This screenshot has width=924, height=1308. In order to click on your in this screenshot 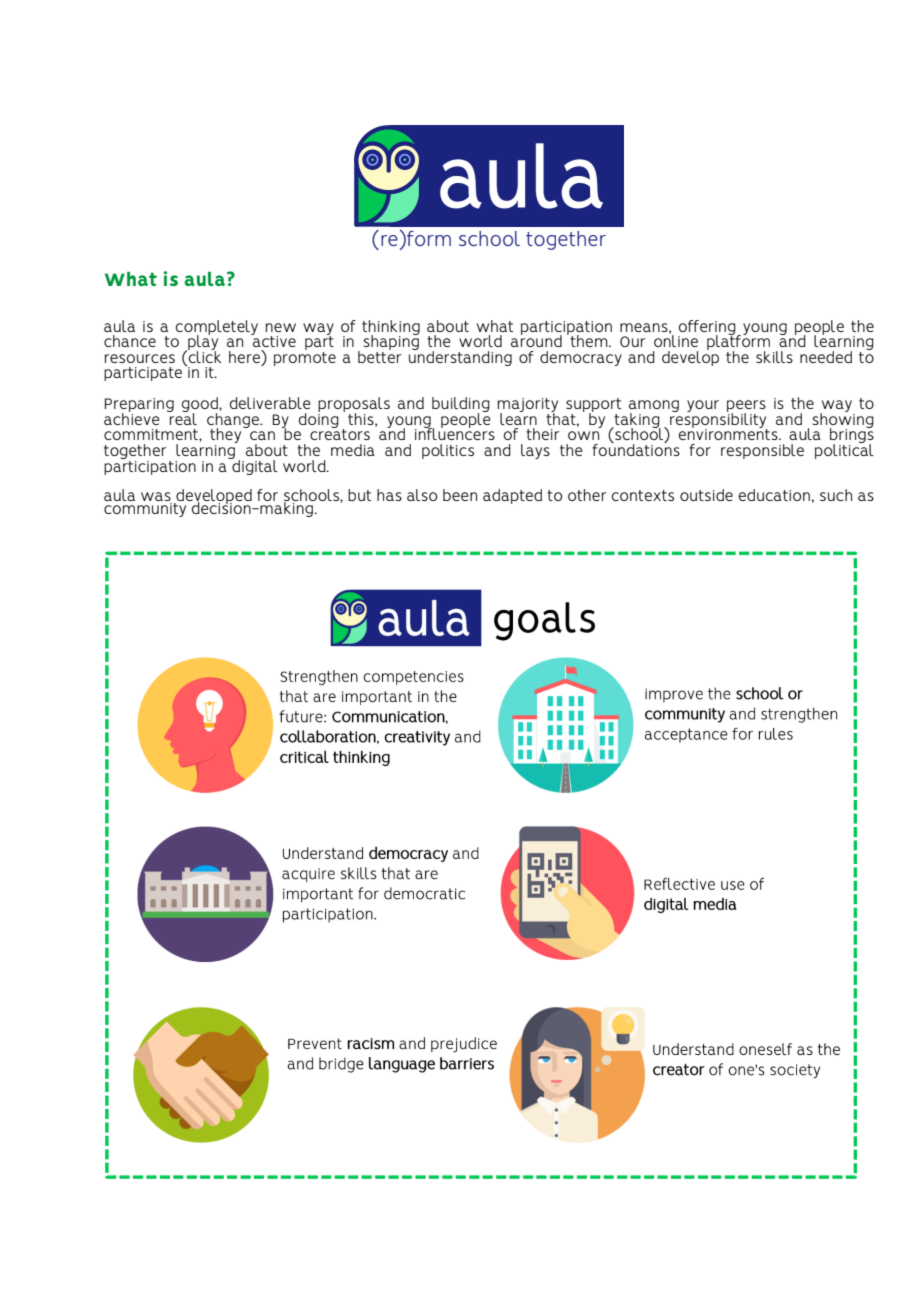, I will do `click(703, 406)`.
